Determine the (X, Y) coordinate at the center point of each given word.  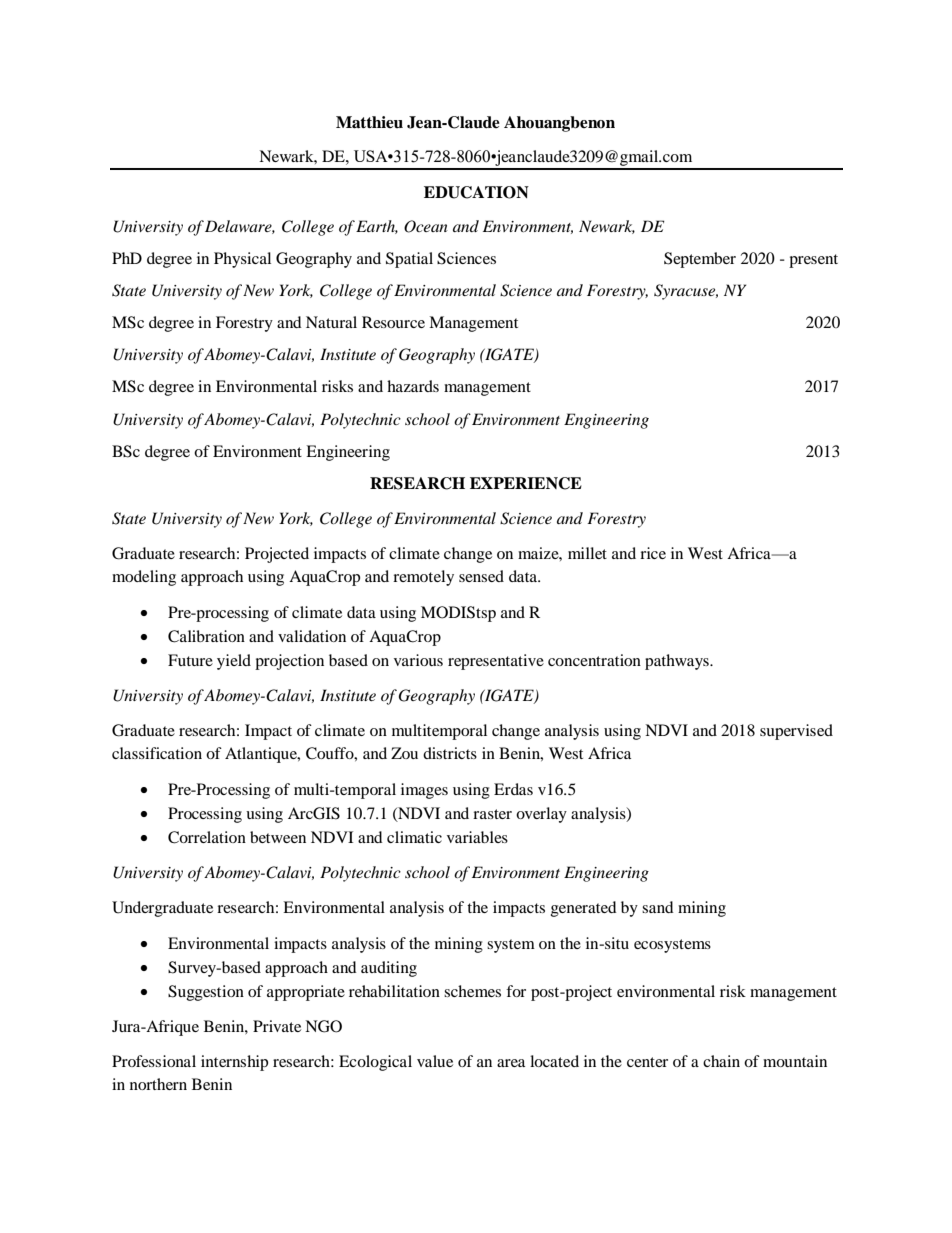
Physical (242, 260)
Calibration (206, 636)
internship (234, 1063)
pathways (678, 662)
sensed (481, 576)
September (700, 260)
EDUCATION (476, 192)
